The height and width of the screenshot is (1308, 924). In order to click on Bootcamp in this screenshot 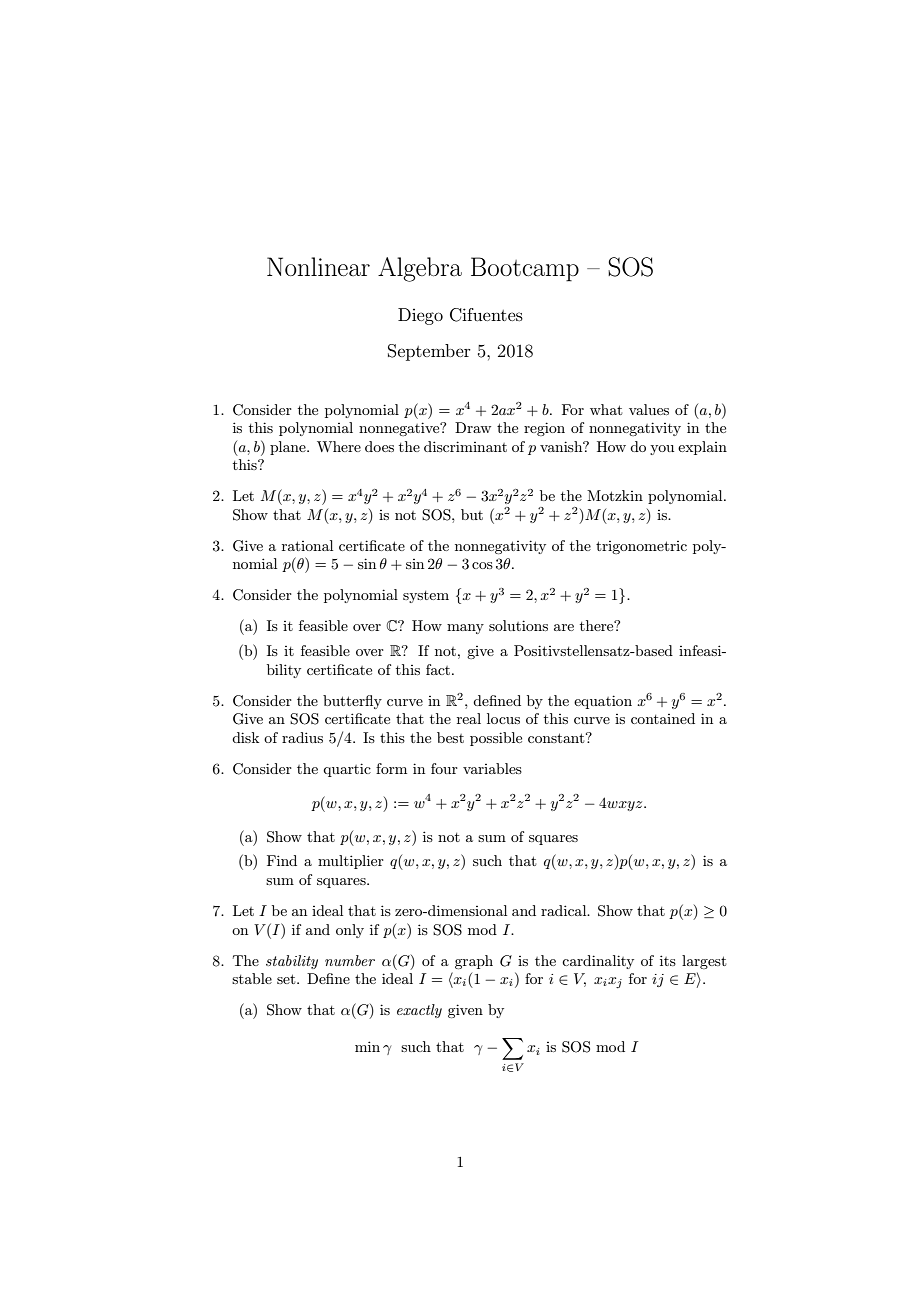, I will do `click(525, 269)`.
